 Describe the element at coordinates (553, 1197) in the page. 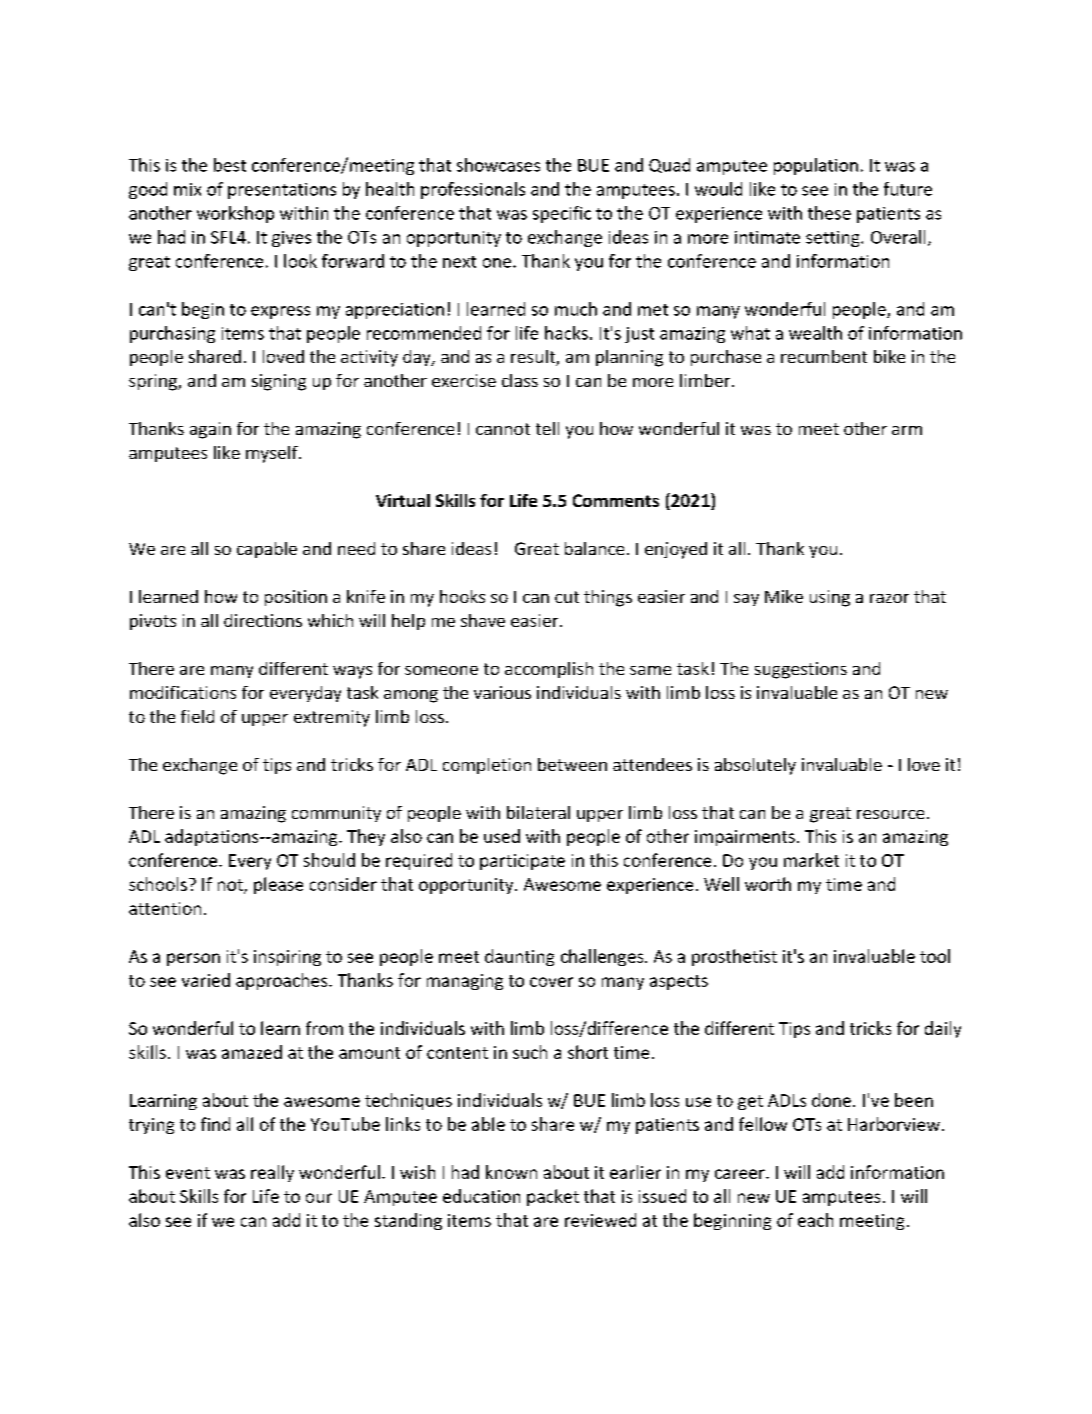

I see `packet` at that location.
